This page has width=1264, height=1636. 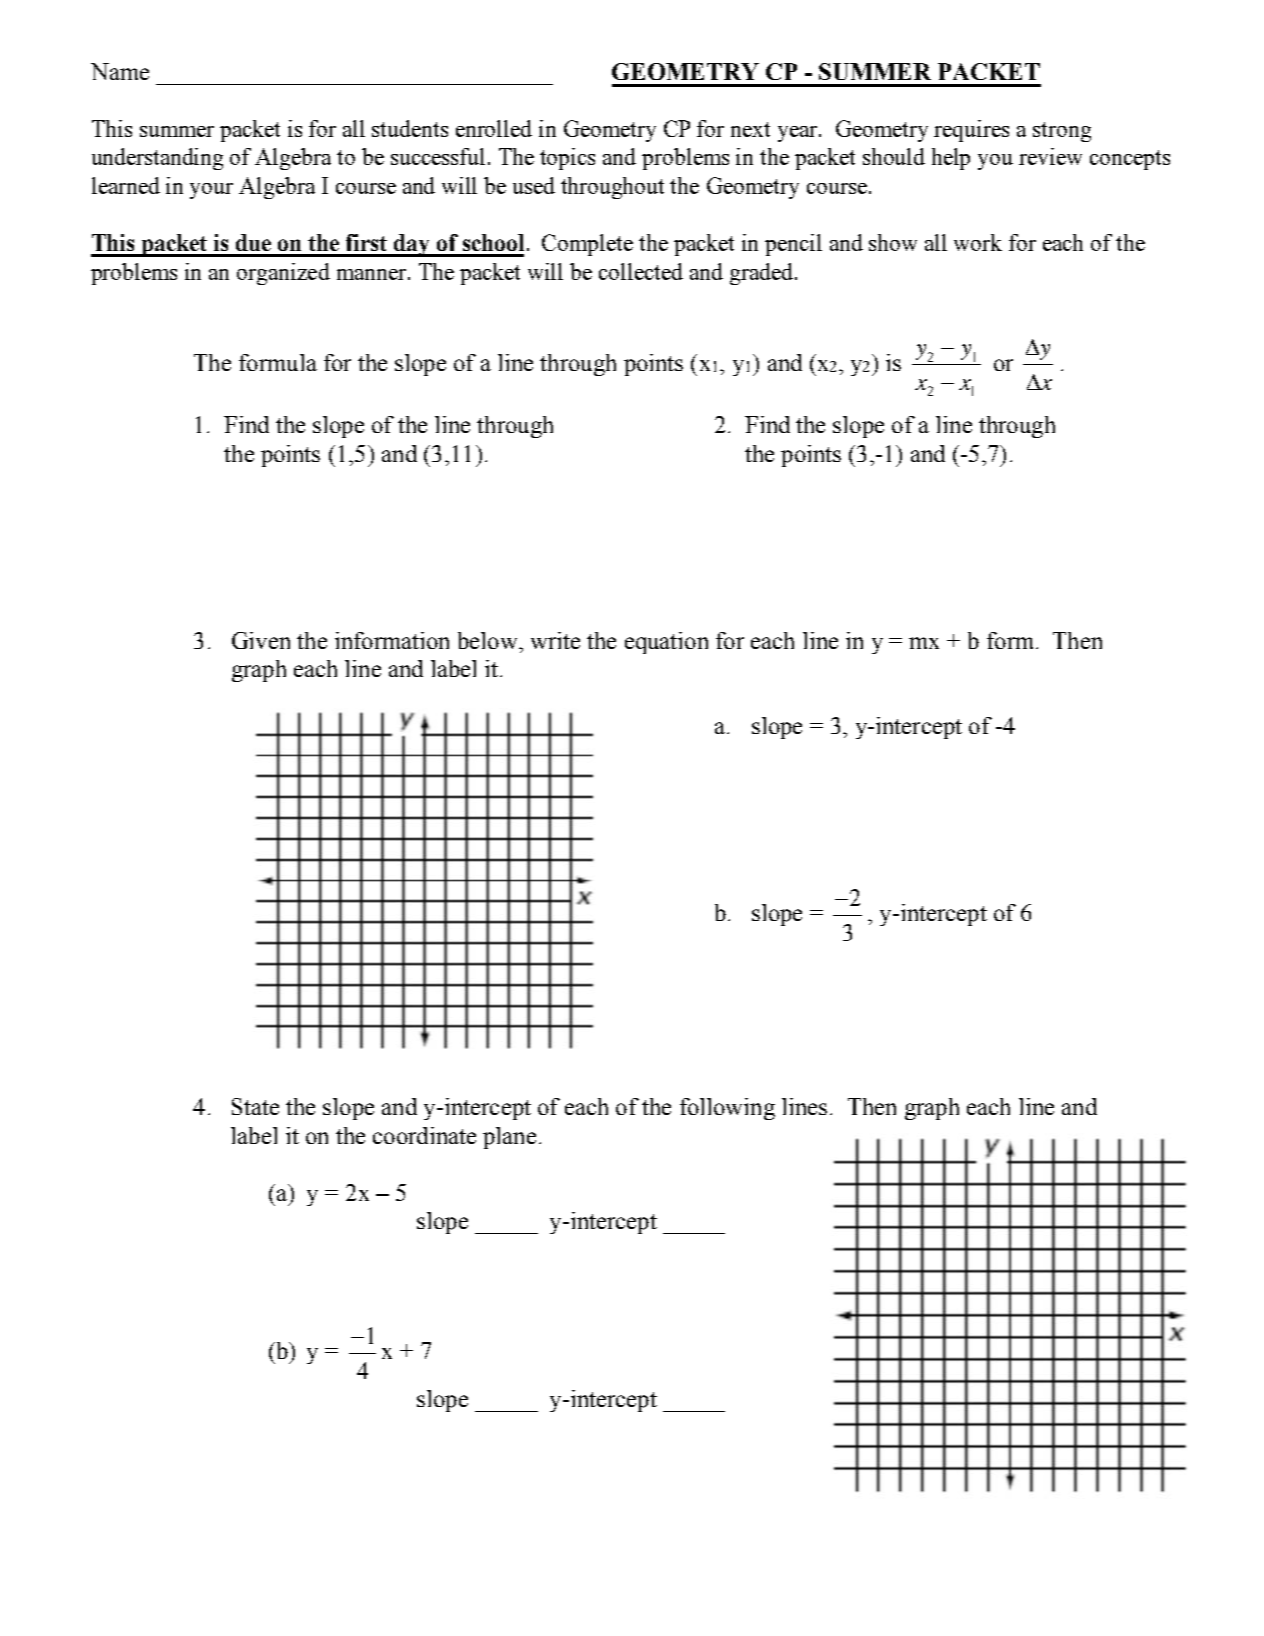 I want to click on equation, so click(x=666, y=643).
